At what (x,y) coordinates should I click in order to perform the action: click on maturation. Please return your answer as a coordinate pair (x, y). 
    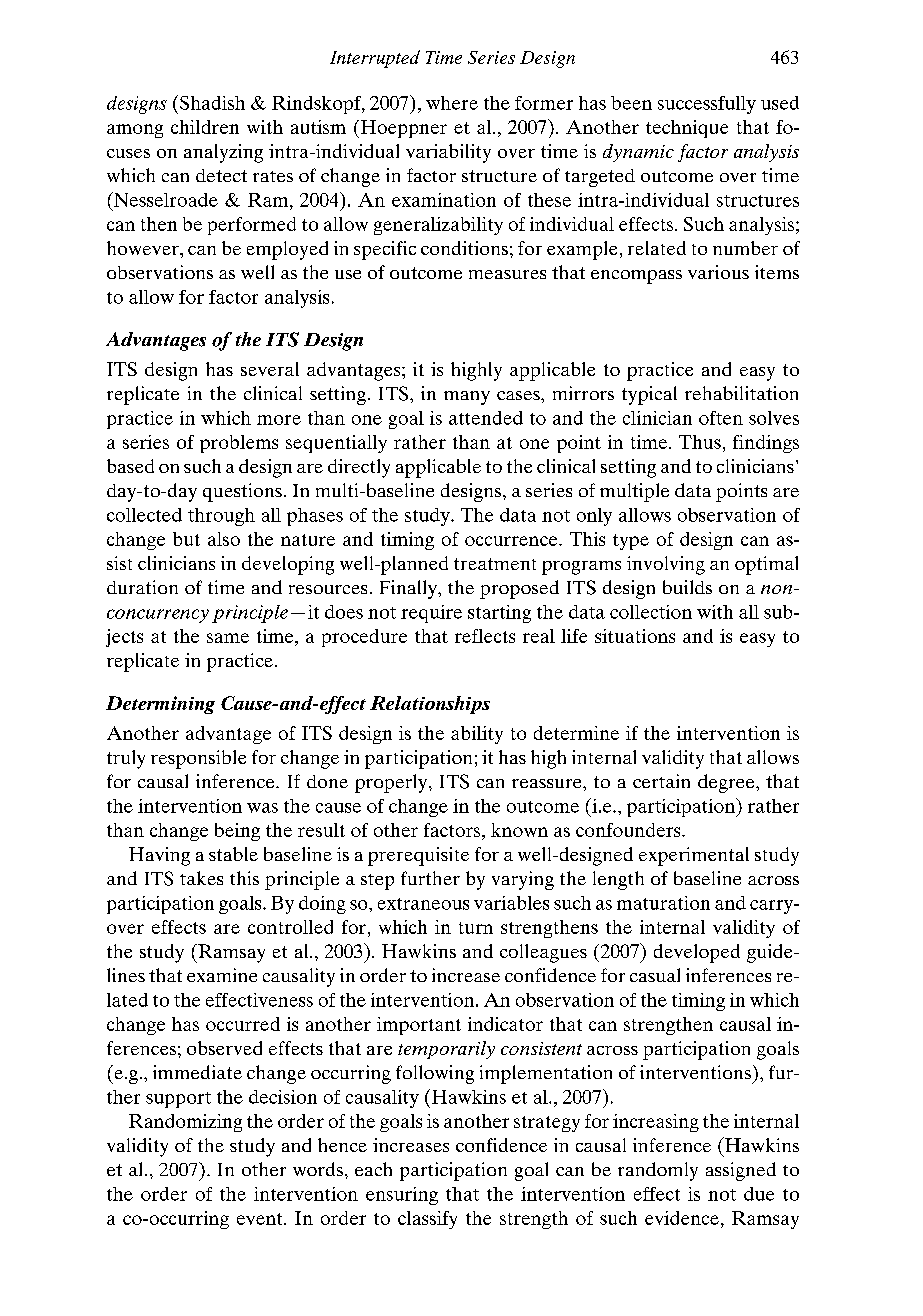
    Looking at the image, I should click on (663, 903).
